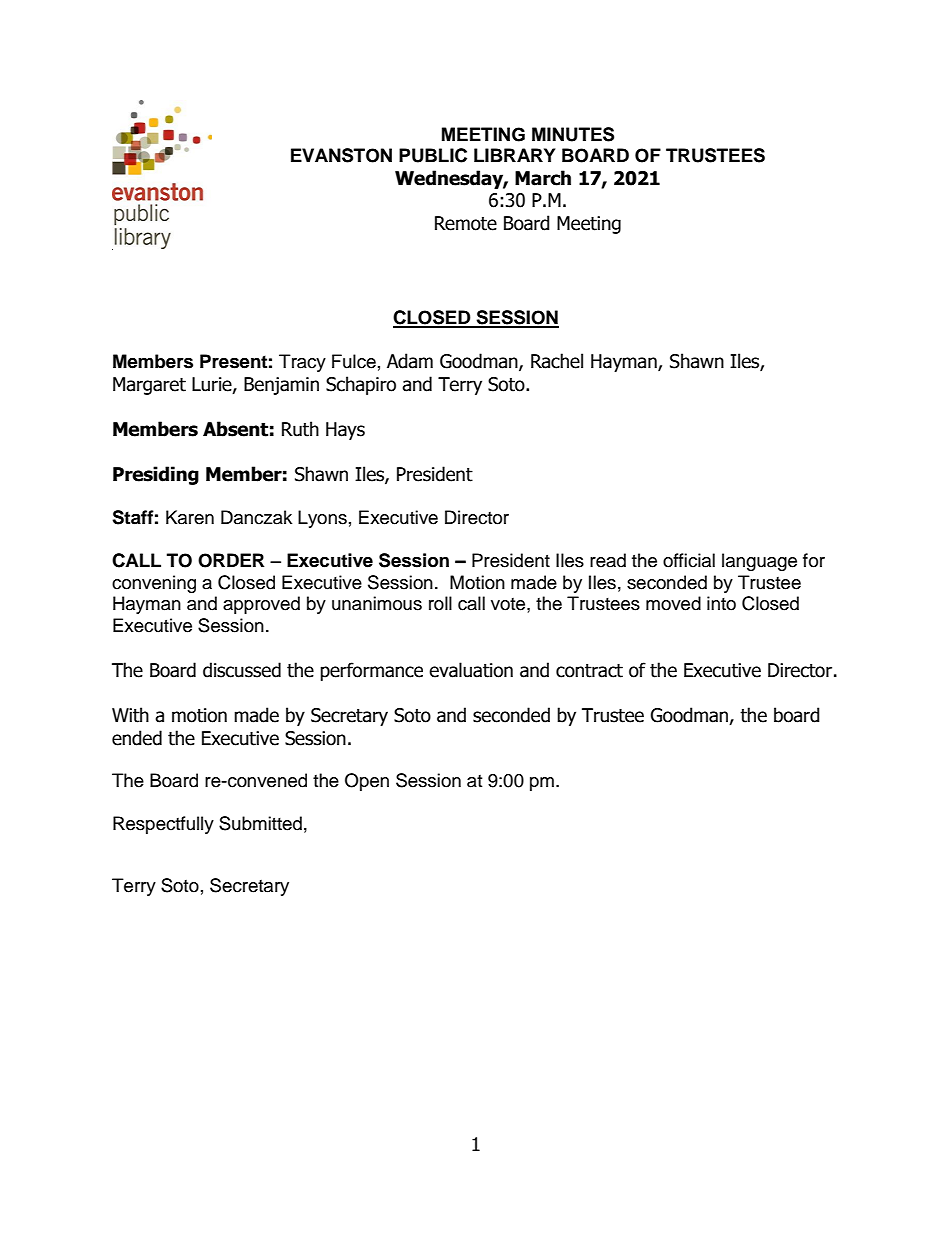 The width and height of the document is (952, 1233). I want to click on Margaret, so click(149, 386).
